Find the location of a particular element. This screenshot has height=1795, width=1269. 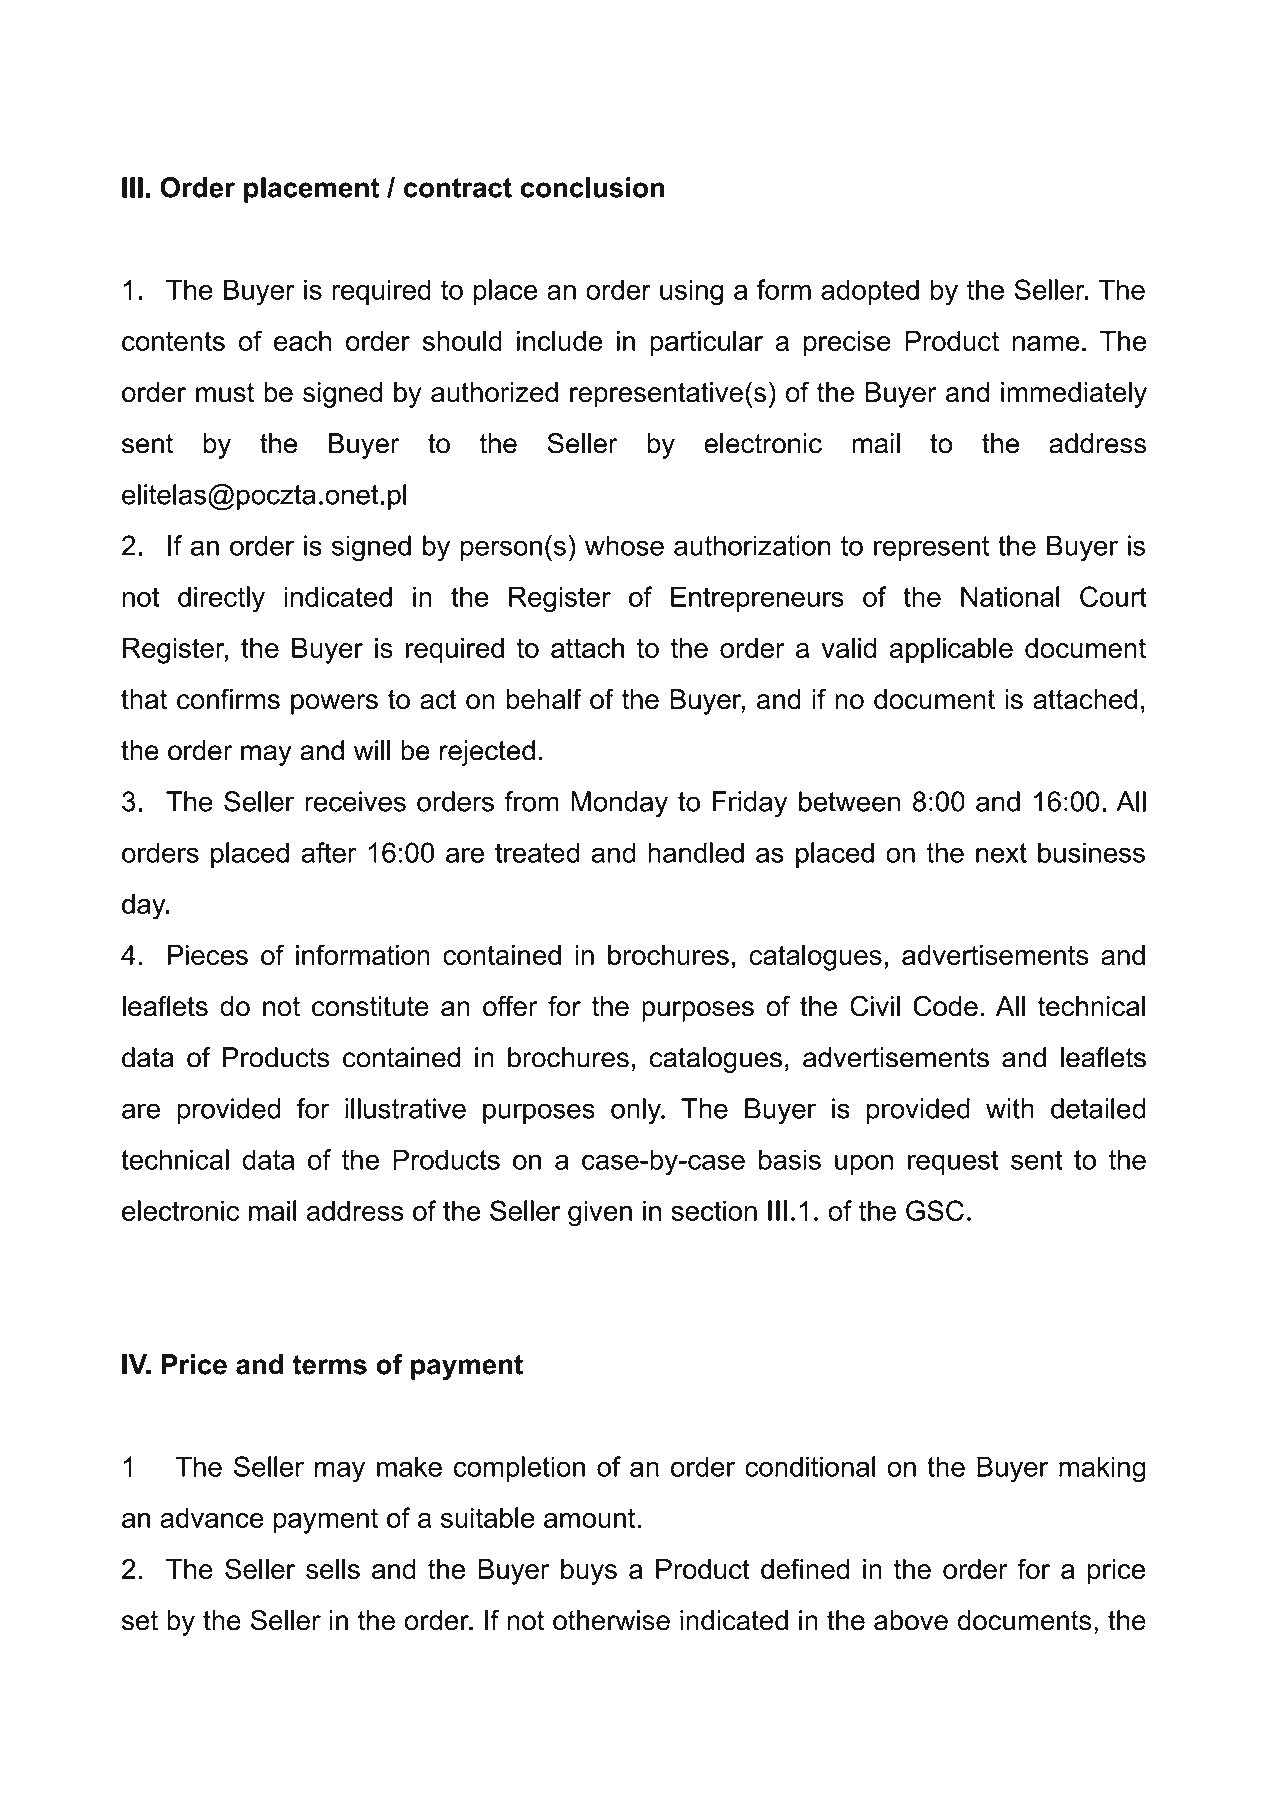

above is located at coordinates (911, 1620).
